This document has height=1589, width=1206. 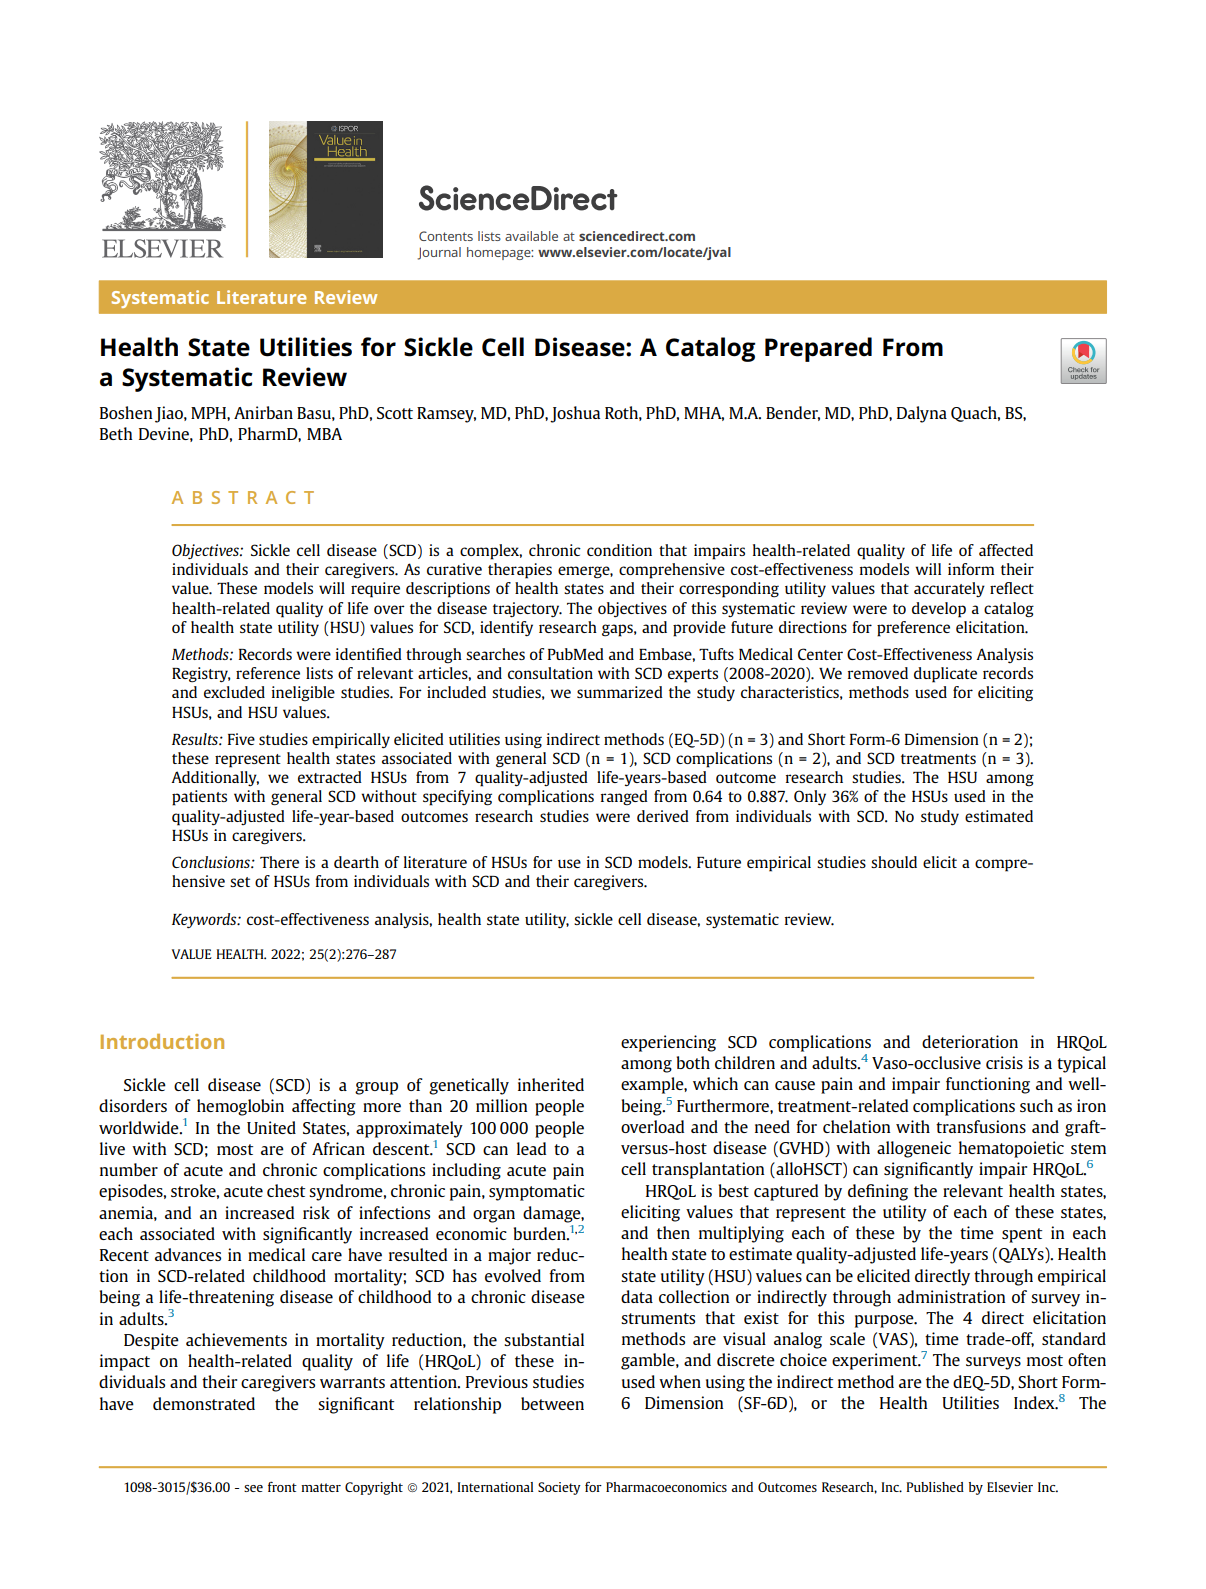 What do you see at coordinates (663, 816) in the document?
I see `derived` at bounding box center [663, 816].
